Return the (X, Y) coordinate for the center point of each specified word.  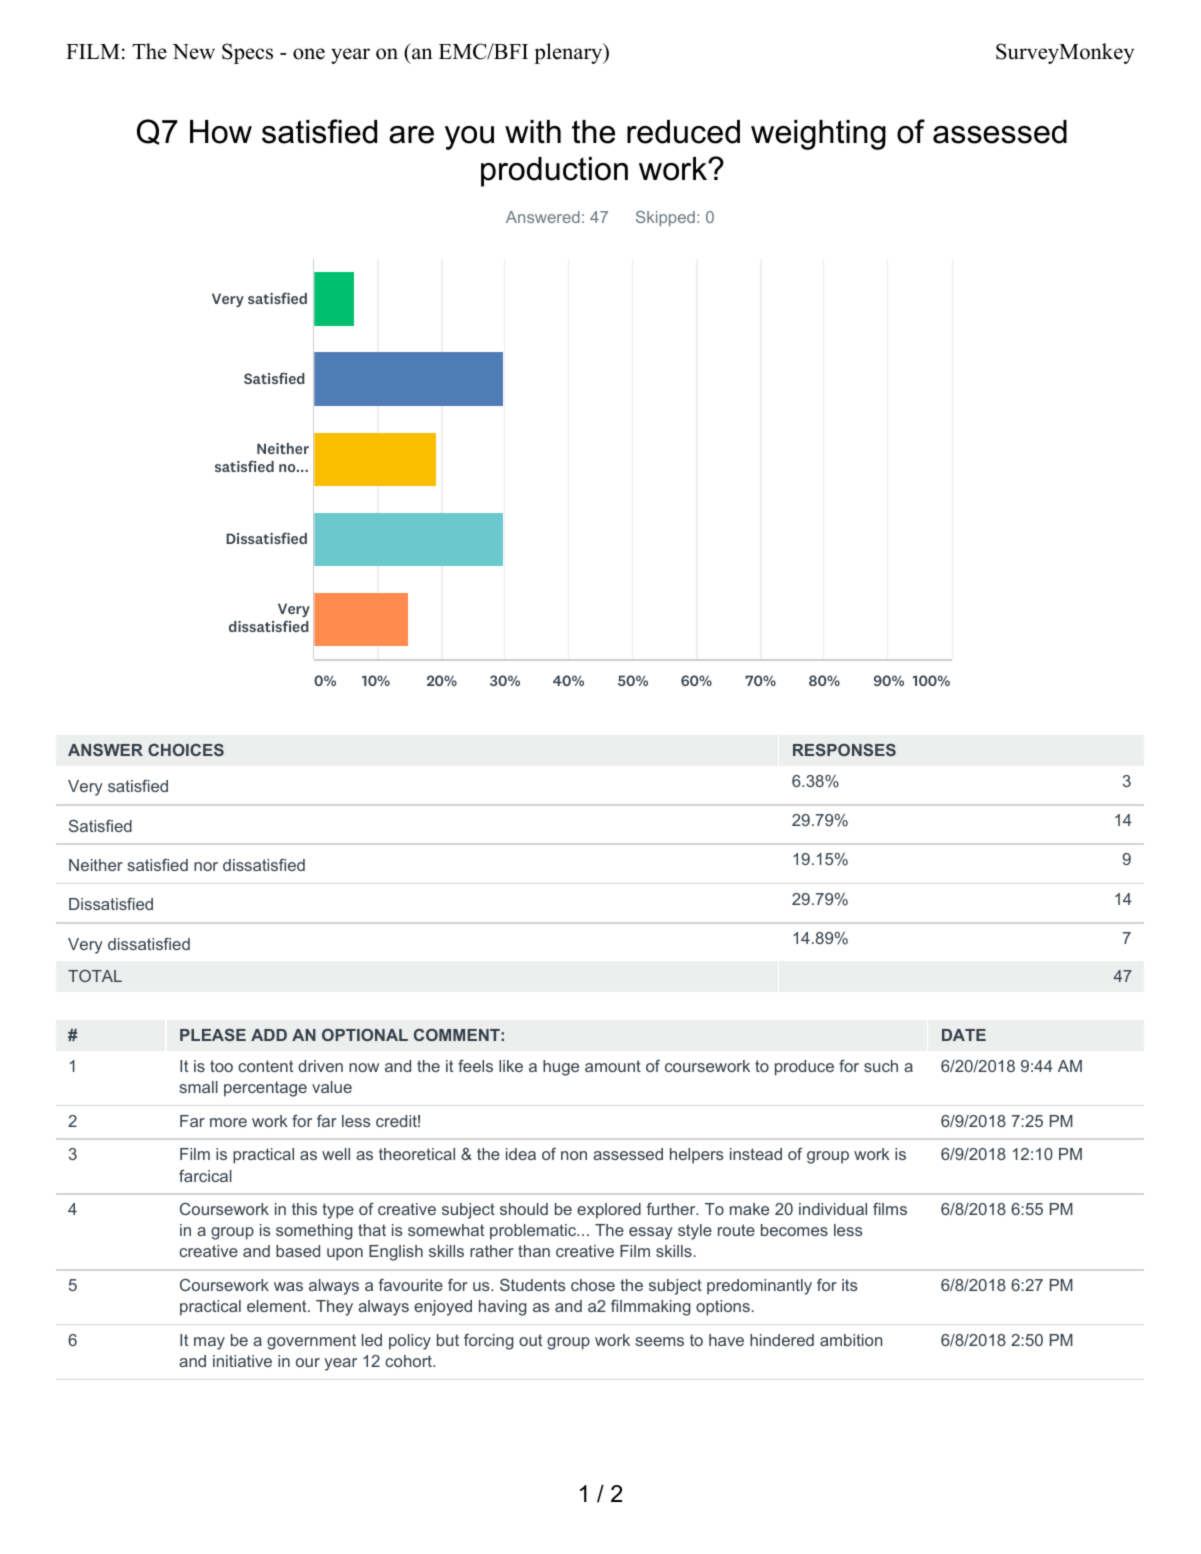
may (209, 1343)
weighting (818, 135)
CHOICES (186, 750)
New (193, 52)
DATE (964, 1035)
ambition (851, 1340)
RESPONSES (844, 750)
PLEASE (213, 1035)
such (881, 1066)
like (511, 1066)
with (533, 132)
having (503, 1308)
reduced (683, 132)
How (221, 132)
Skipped (665, 218)
